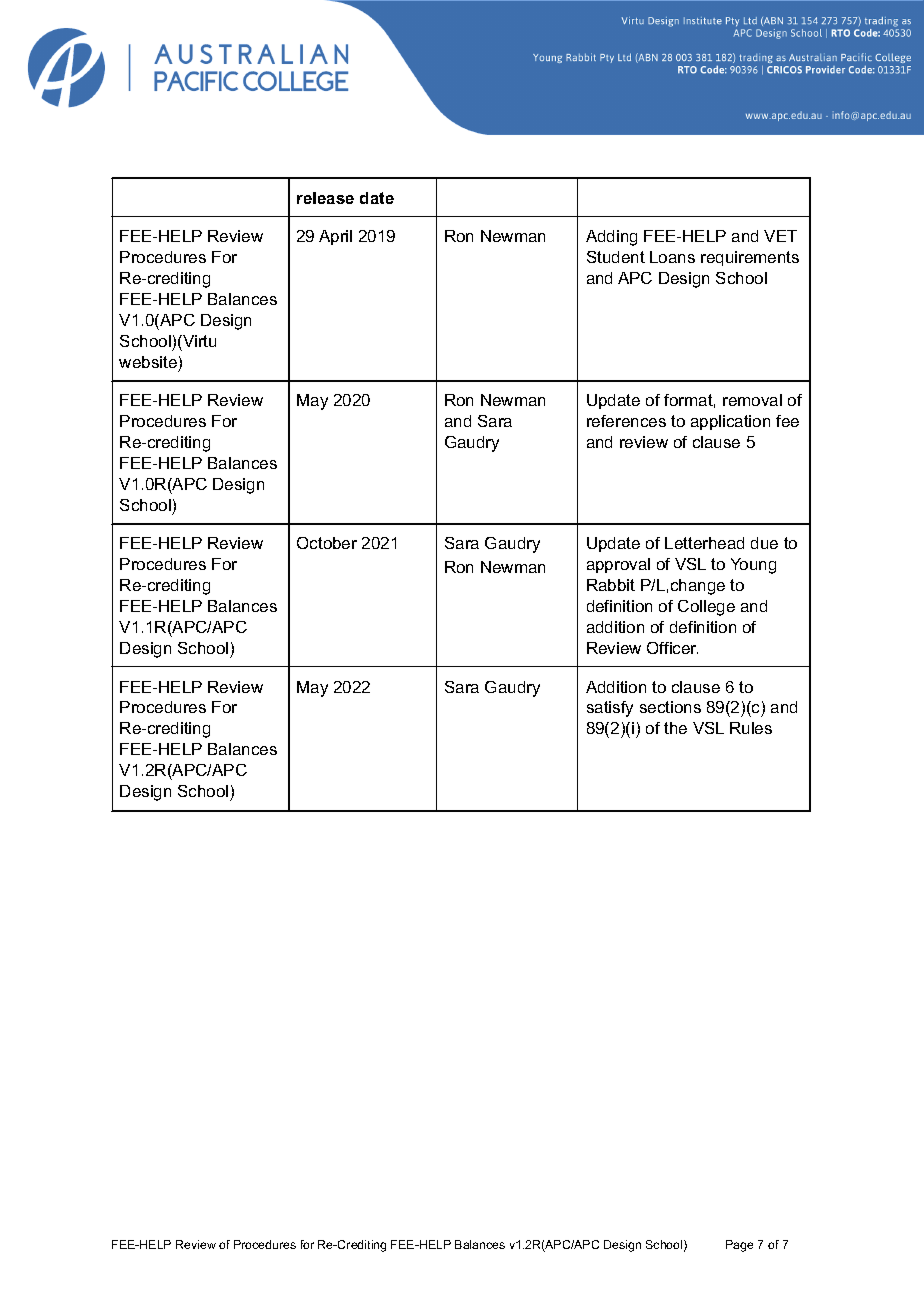  I want to click on October, so click(327, 543).
